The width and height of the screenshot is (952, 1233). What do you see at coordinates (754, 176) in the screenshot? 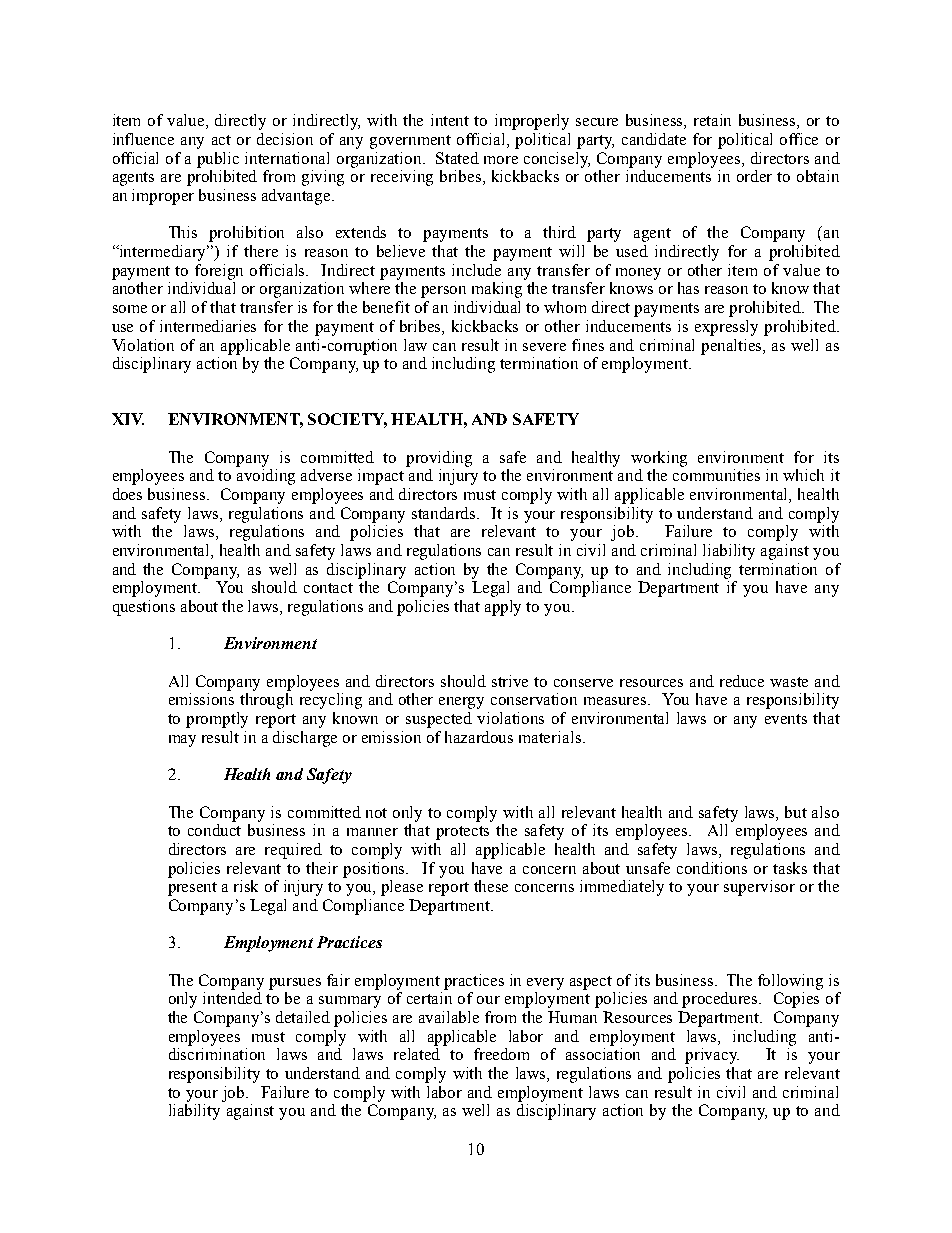
I see `order` at bounding box center [754, 176].
